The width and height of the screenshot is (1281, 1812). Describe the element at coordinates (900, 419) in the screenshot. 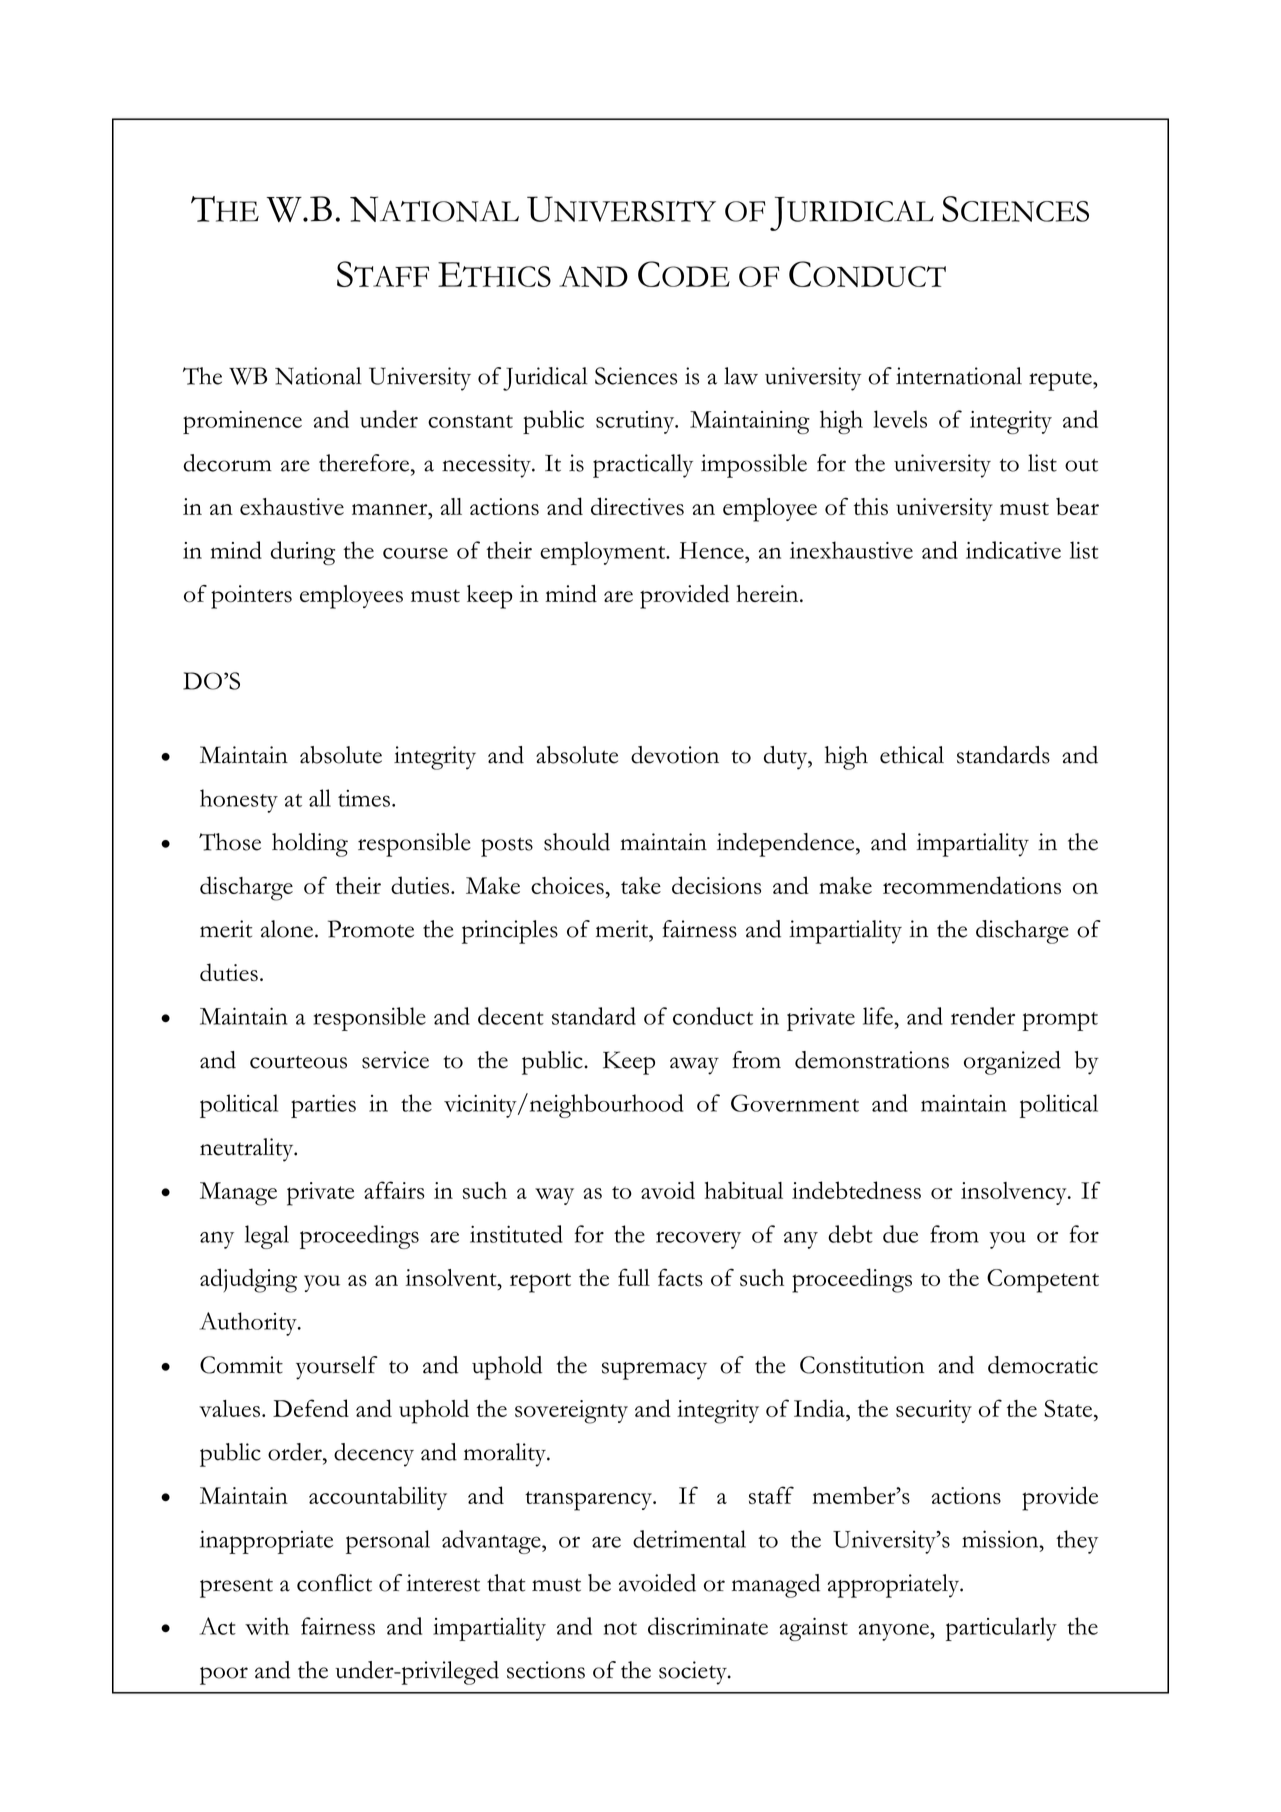

I see `levels` at that location.
